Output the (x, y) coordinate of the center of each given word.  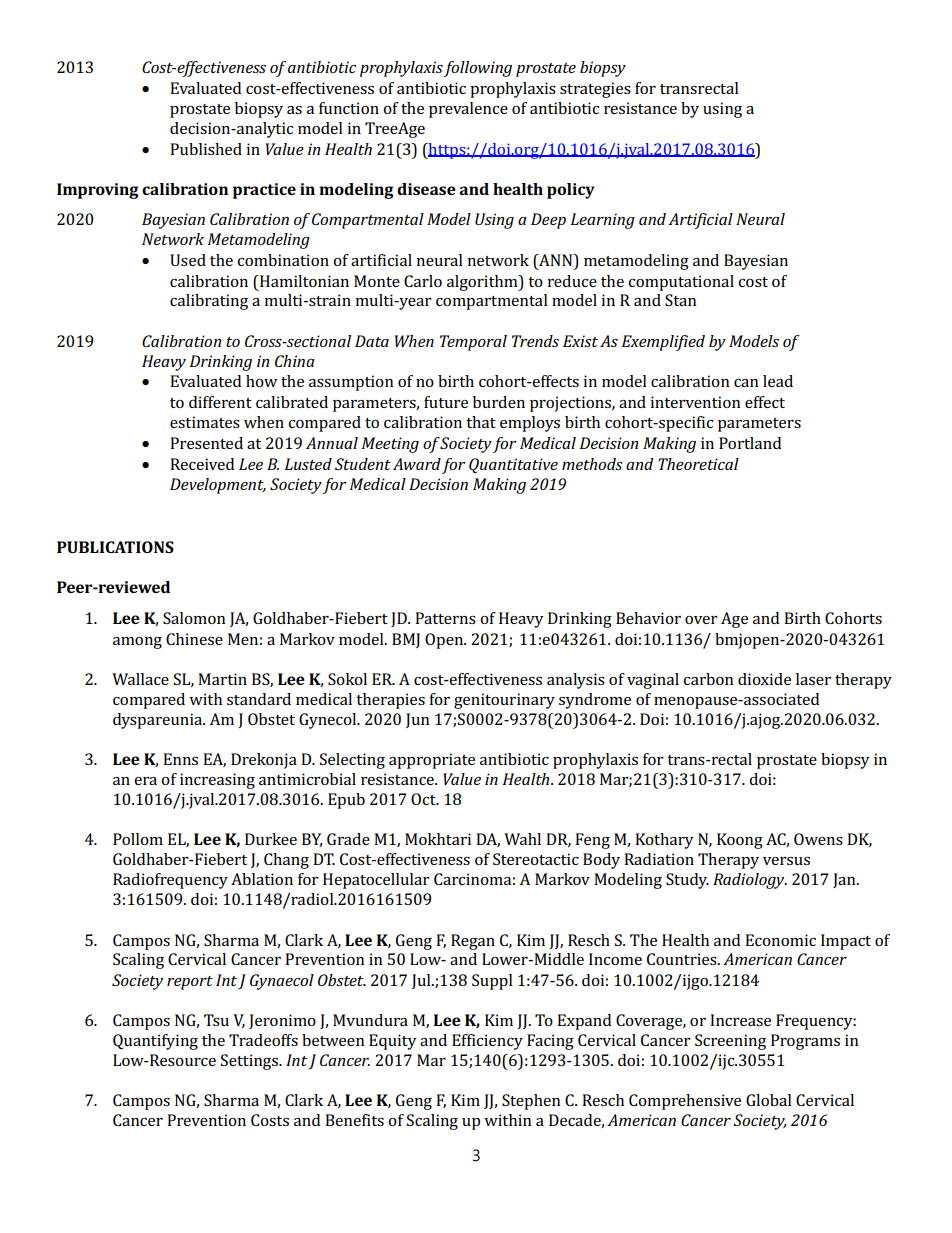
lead (778, 381)
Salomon (194, 618)
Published (206, 149)
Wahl (522, 839)
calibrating (209, 302)
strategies (595, 90)
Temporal (473, 343)
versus (786, 861)
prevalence (468, 110)
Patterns (445, 618)
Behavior (648, 618)
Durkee (271, 839)
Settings (250, 1062)
